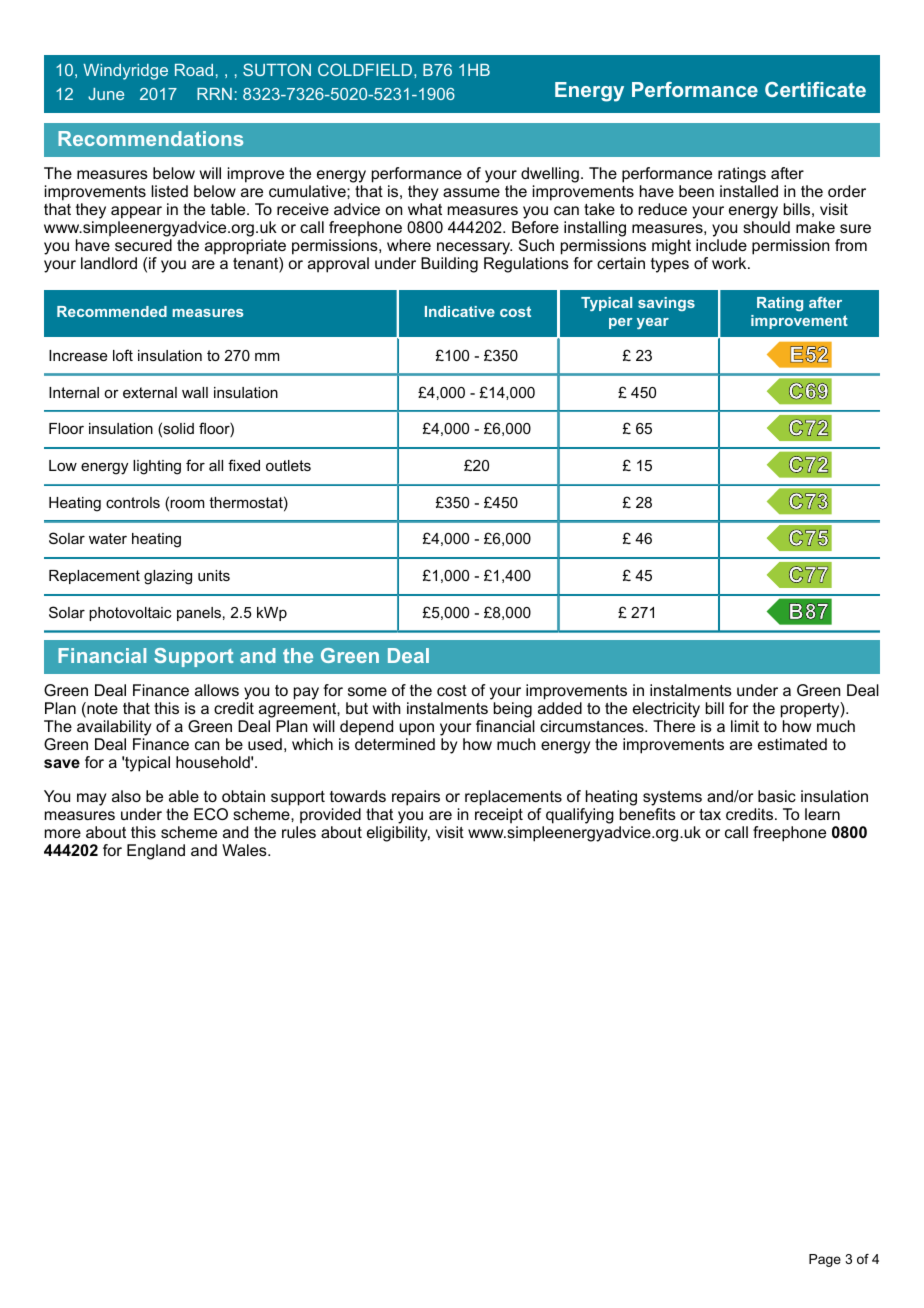 This screenshot has width=924, height=1308. What do you see at coordinates (825, 1260) in the screenshot?
I see `Page` at bounding box center [825, 1260].
